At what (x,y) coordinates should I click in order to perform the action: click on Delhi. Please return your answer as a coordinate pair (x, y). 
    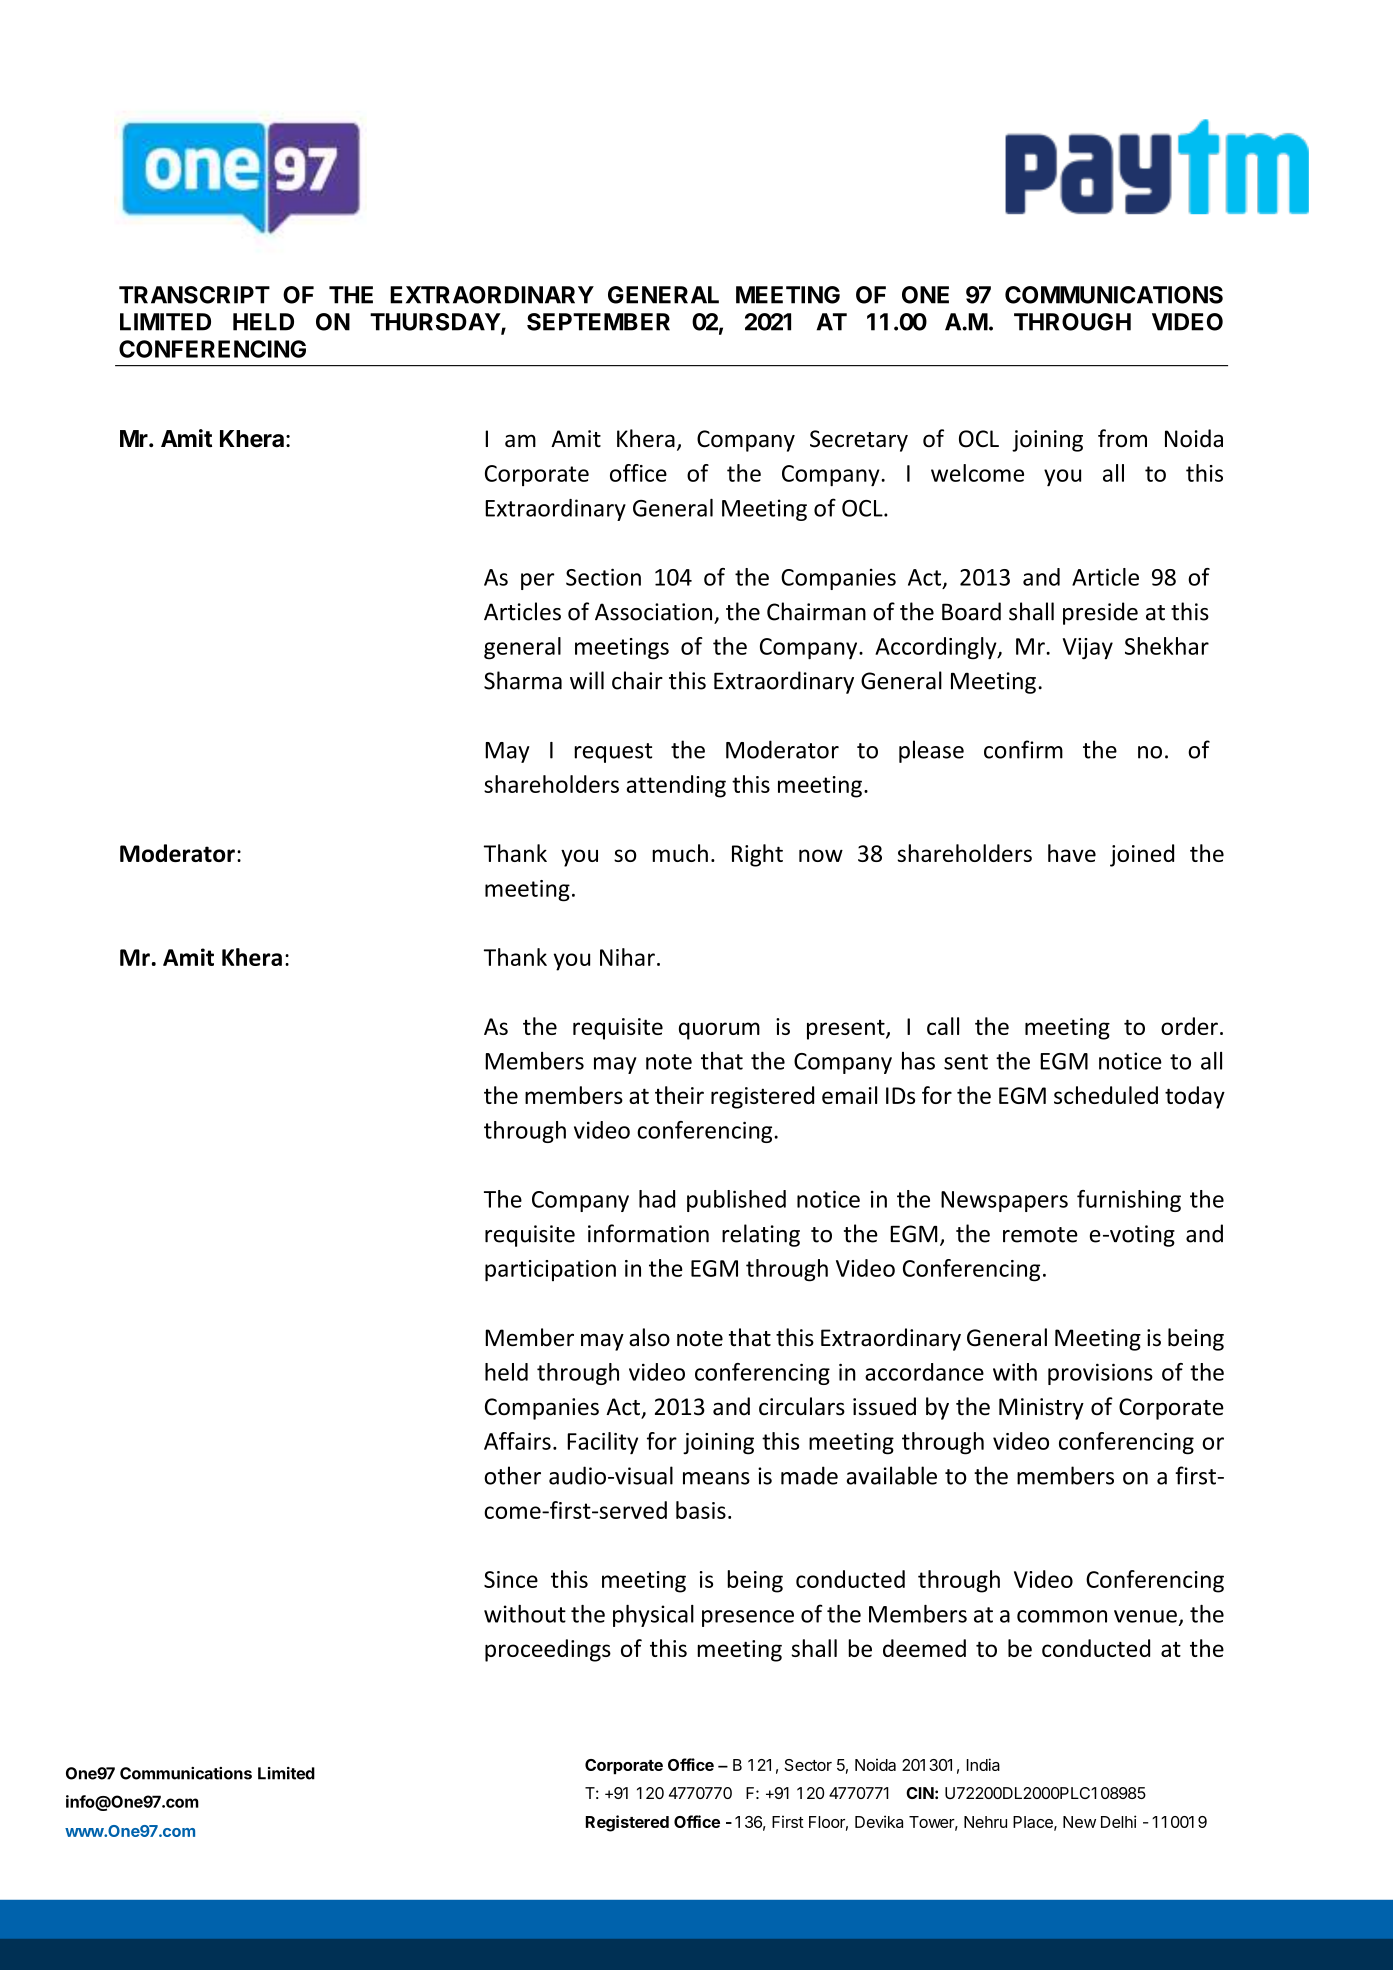
    Looking at the image, I should click on (1118, 1821).
